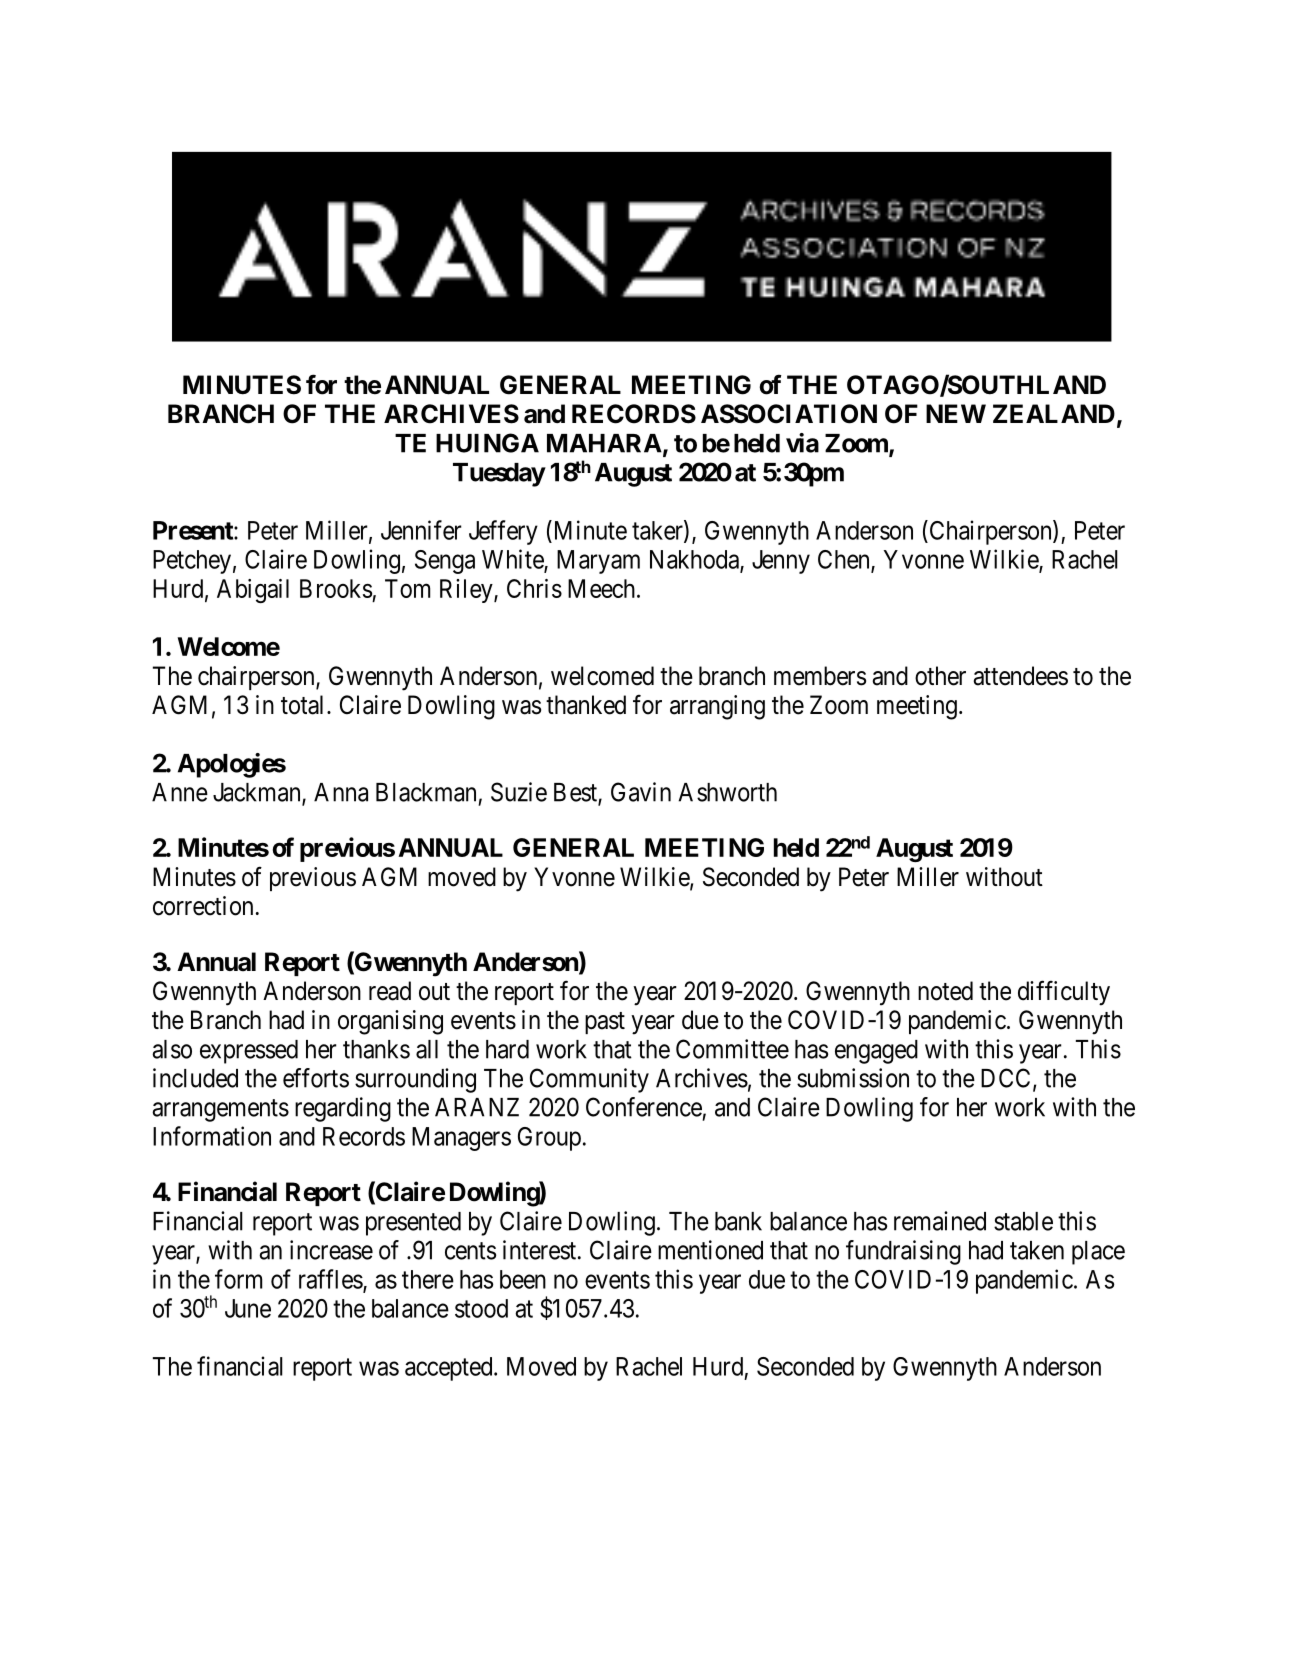 This page has width=1289, height=1669. I want to click on thanked, so click(586, 705).
